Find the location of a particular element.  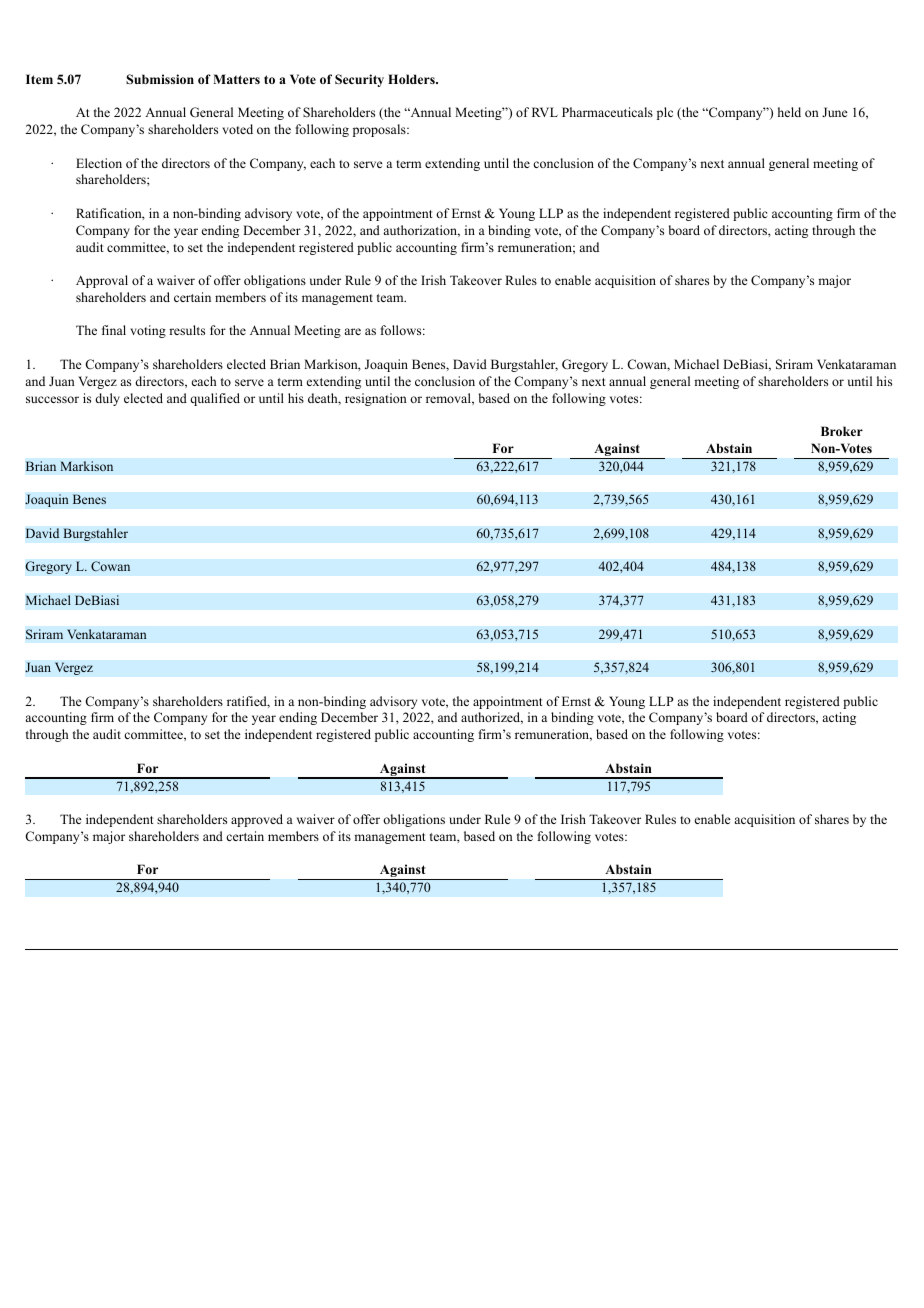

held is located at coordinates (789, 112).
